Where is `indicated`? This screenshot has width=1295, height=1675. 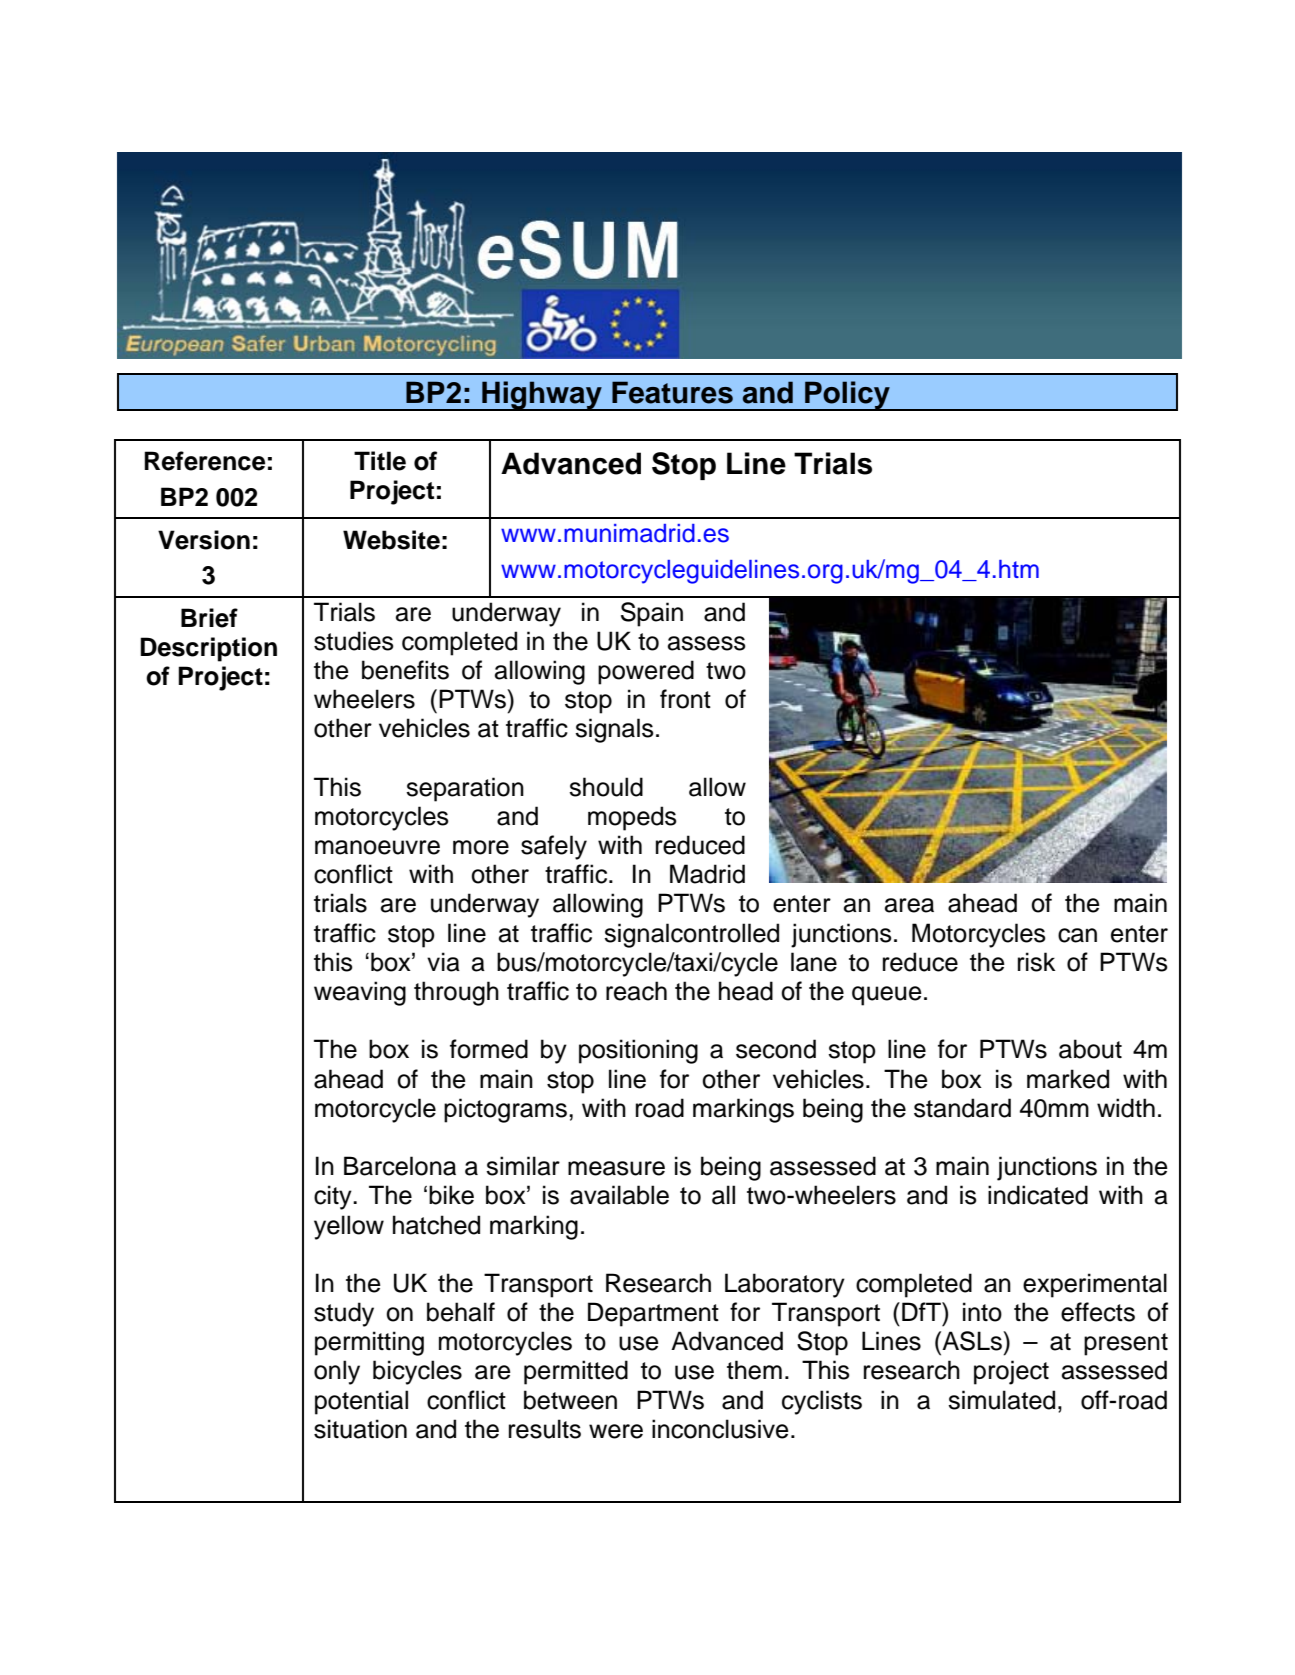
indicated is located at coordinates (1038, 1195).
